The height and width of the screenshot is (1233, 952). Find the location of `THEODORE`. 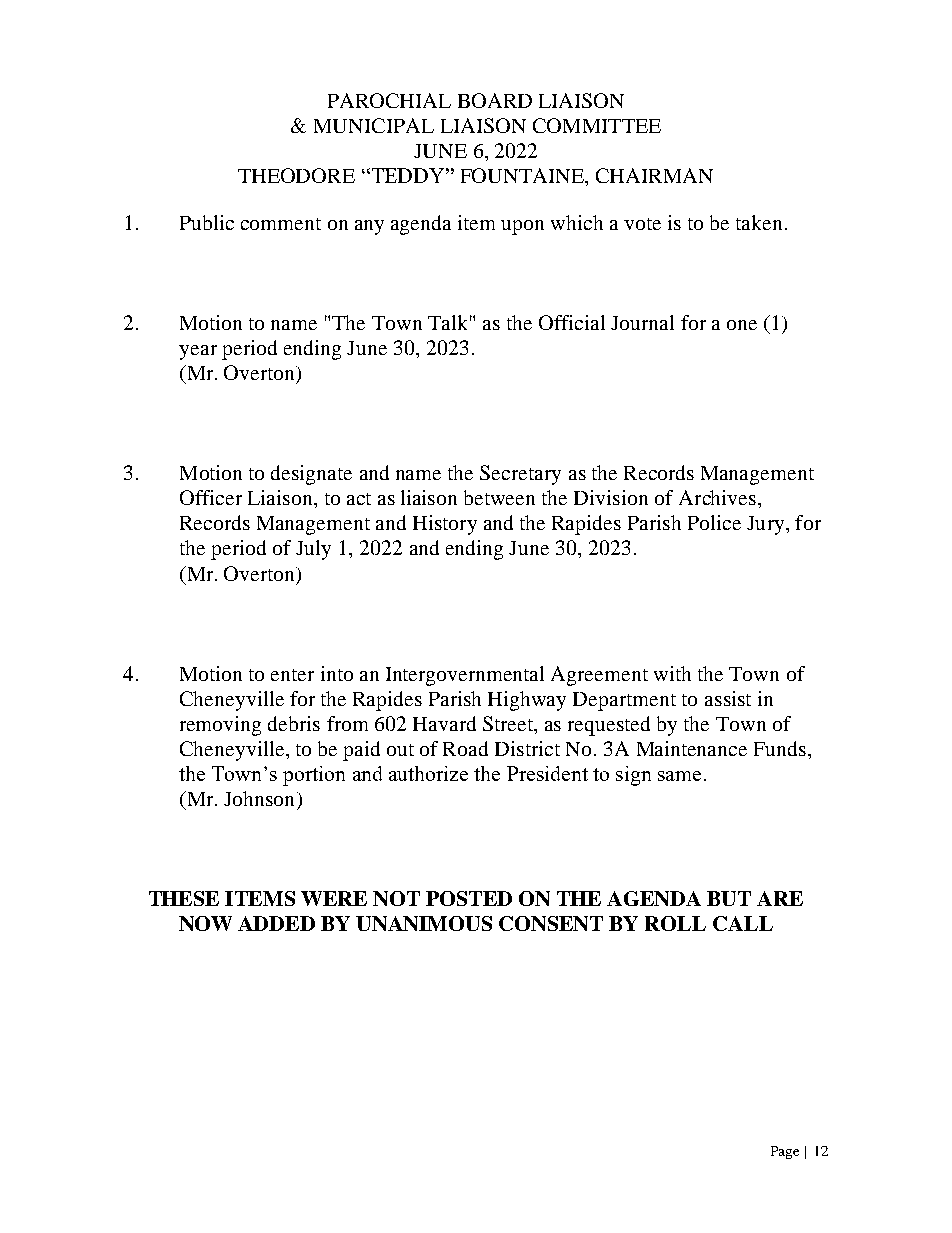

THEODORE is located at coordinates (296, 175).
